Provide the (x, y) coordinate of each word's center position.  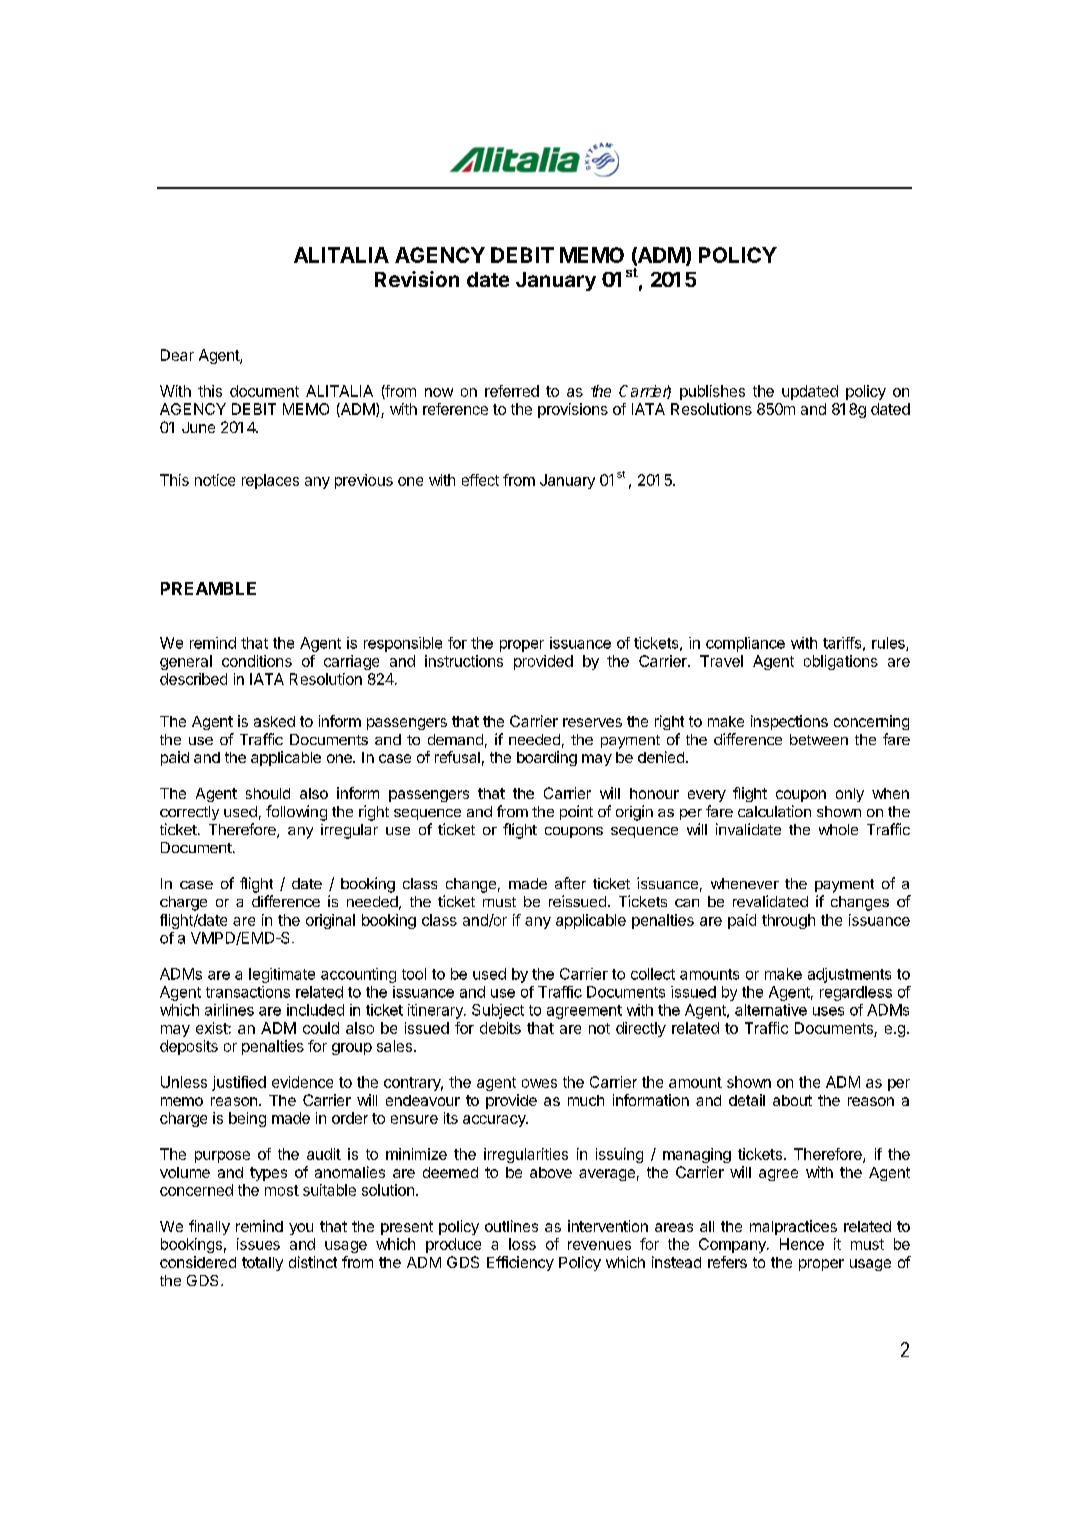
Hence (802, 1244)
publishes (712, 392)
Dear (177, 355)
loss (522, 1244)
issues (258, 1244)
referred (512, 391)
